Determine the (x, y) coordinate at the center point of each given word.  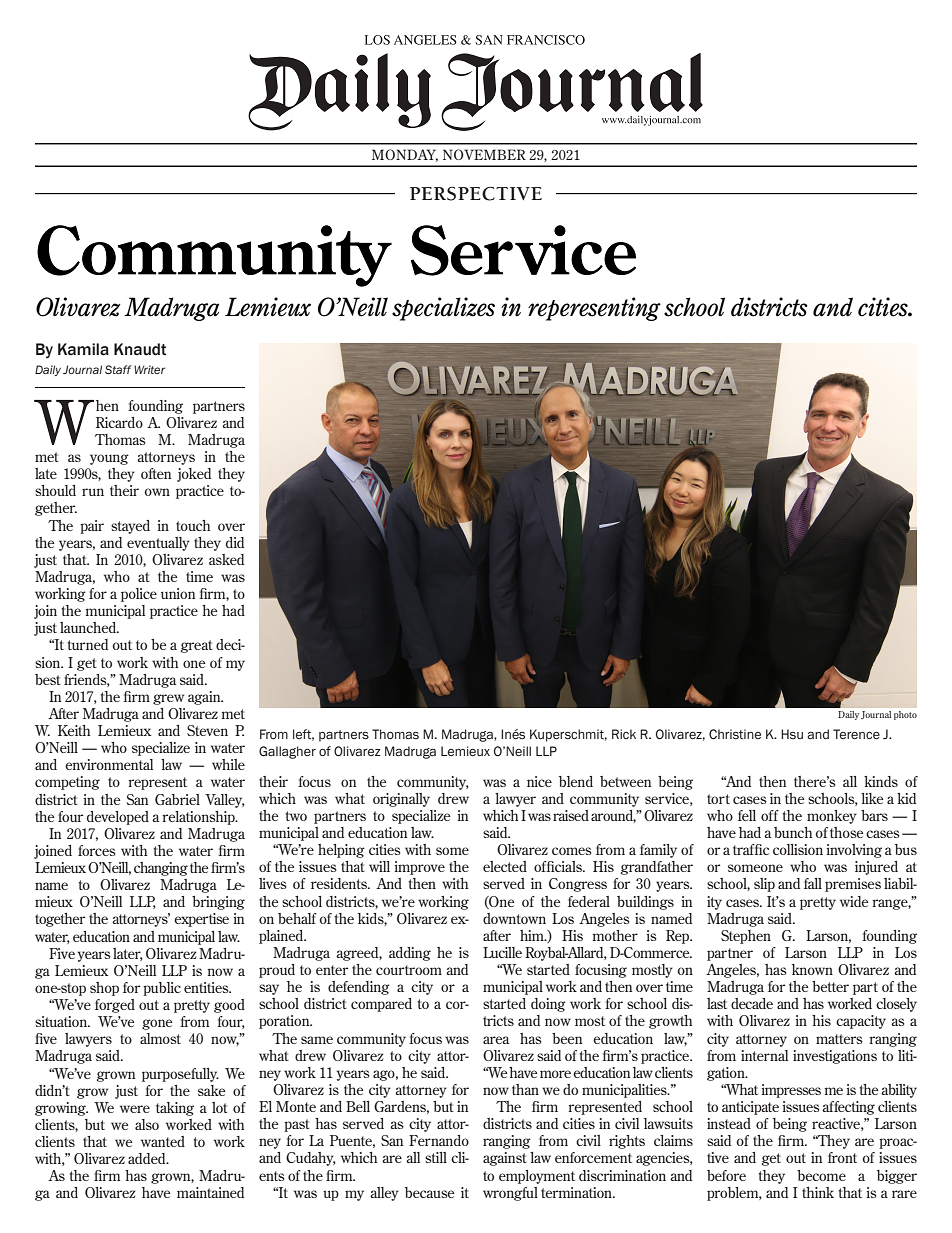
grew (168, 699)
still (436, 1157)
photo (905, 715)
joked (194, 475)
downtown (514, 918)
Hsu (792, 734)
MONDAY (405, 155)
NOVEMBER (484, 154)
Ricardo (119, 422)
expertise (201, 920)
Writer (149, 369)
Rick (624, 734)
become (821, 1175)
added (148, 1158)
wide (854, 901)
